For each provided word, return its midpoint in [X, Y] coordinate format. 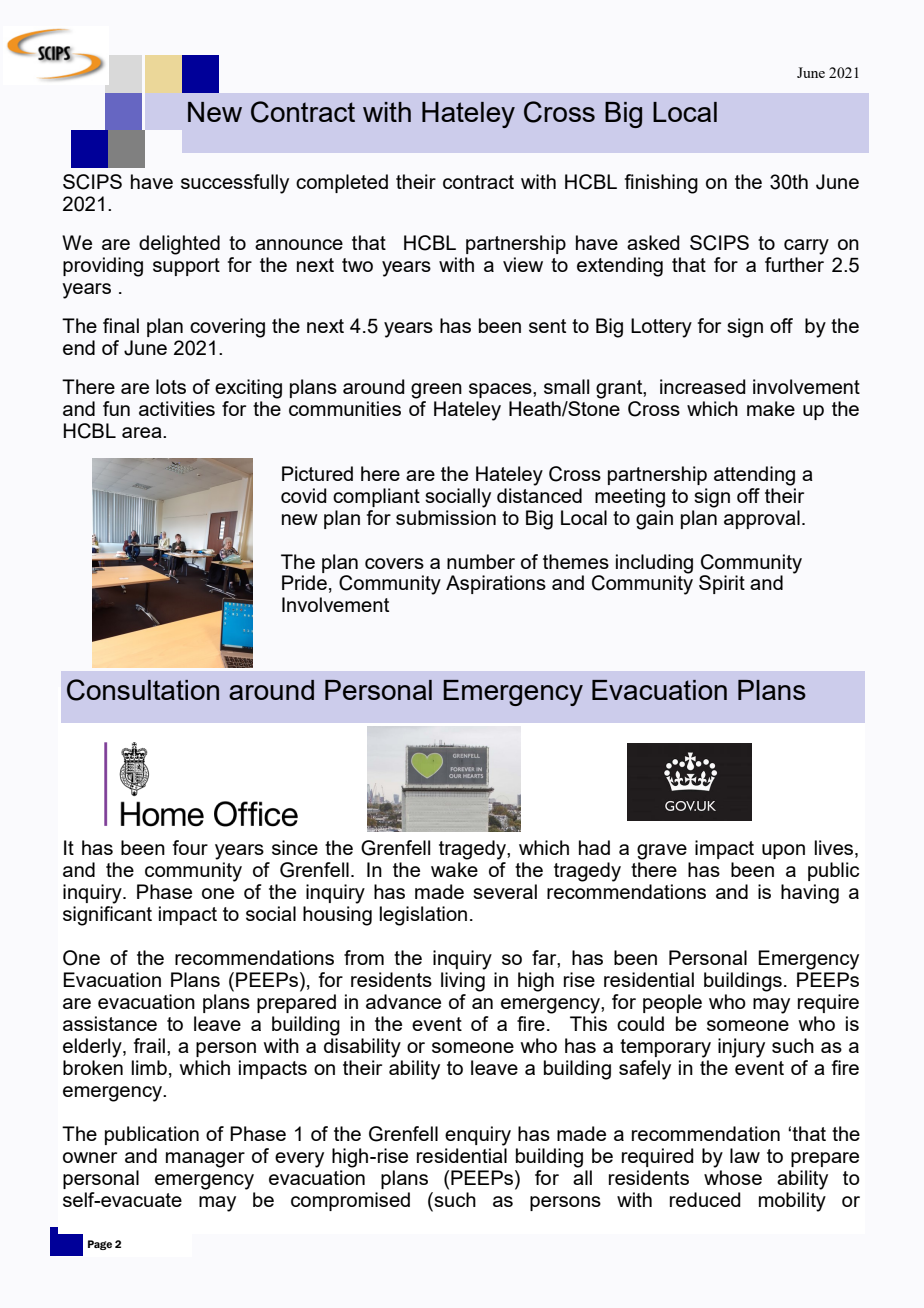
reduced [705, 1199]
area [143, 432]
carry [806, 247]
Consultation [143, 690]
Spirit [722, 584]
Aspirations [496, 584]
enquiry [478, 1136]
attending [754, 476]
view [523, 264]
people [672, 1003]
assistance [110, 1023]
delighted [179, 245]
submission [446, 516]
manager [205, 1160]
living [463, 982]
